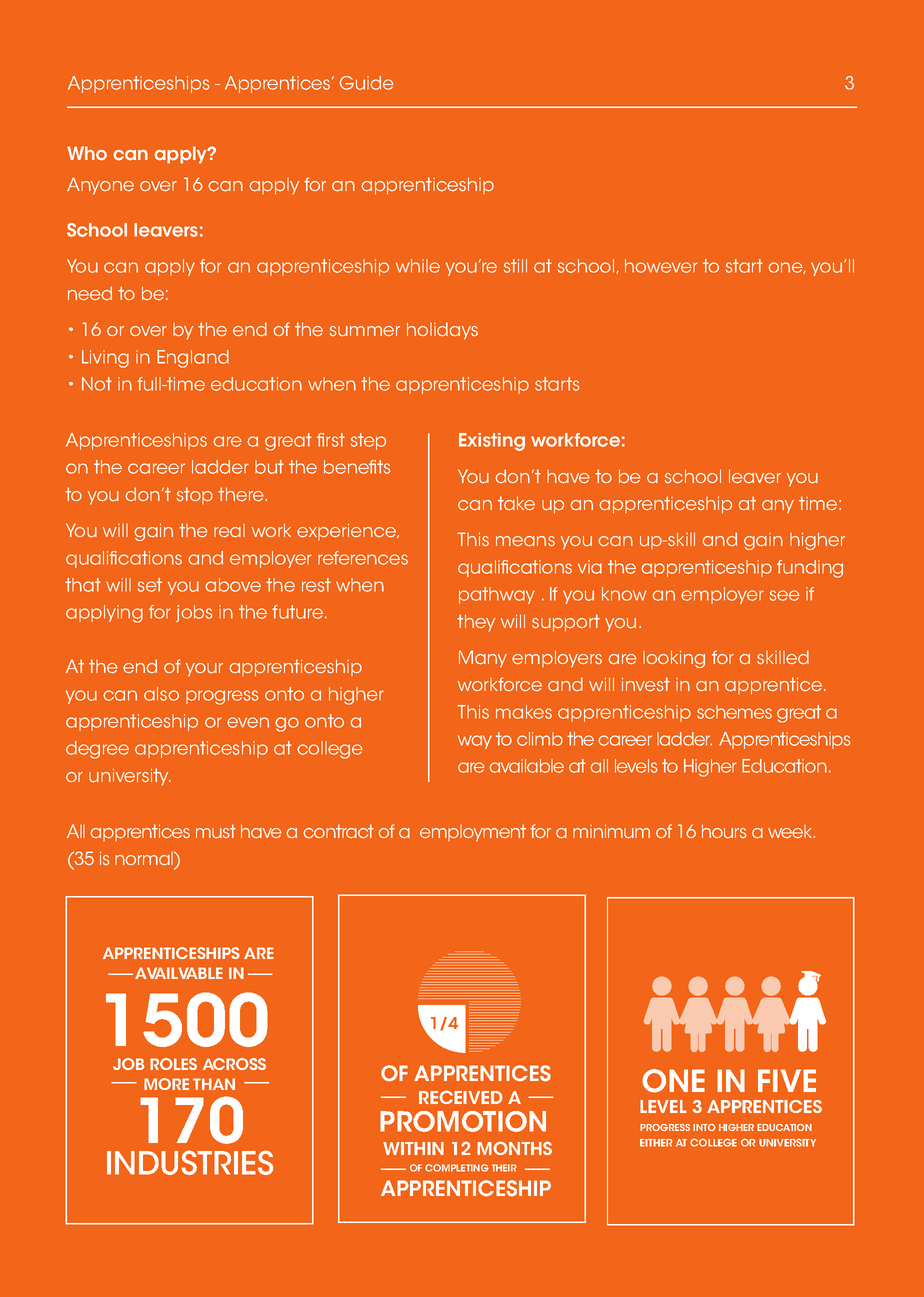 This screenshot has height=1297, width=924. Describe the element at coordinates (87, 153) in the screenshot. I see `Who` at that location.
